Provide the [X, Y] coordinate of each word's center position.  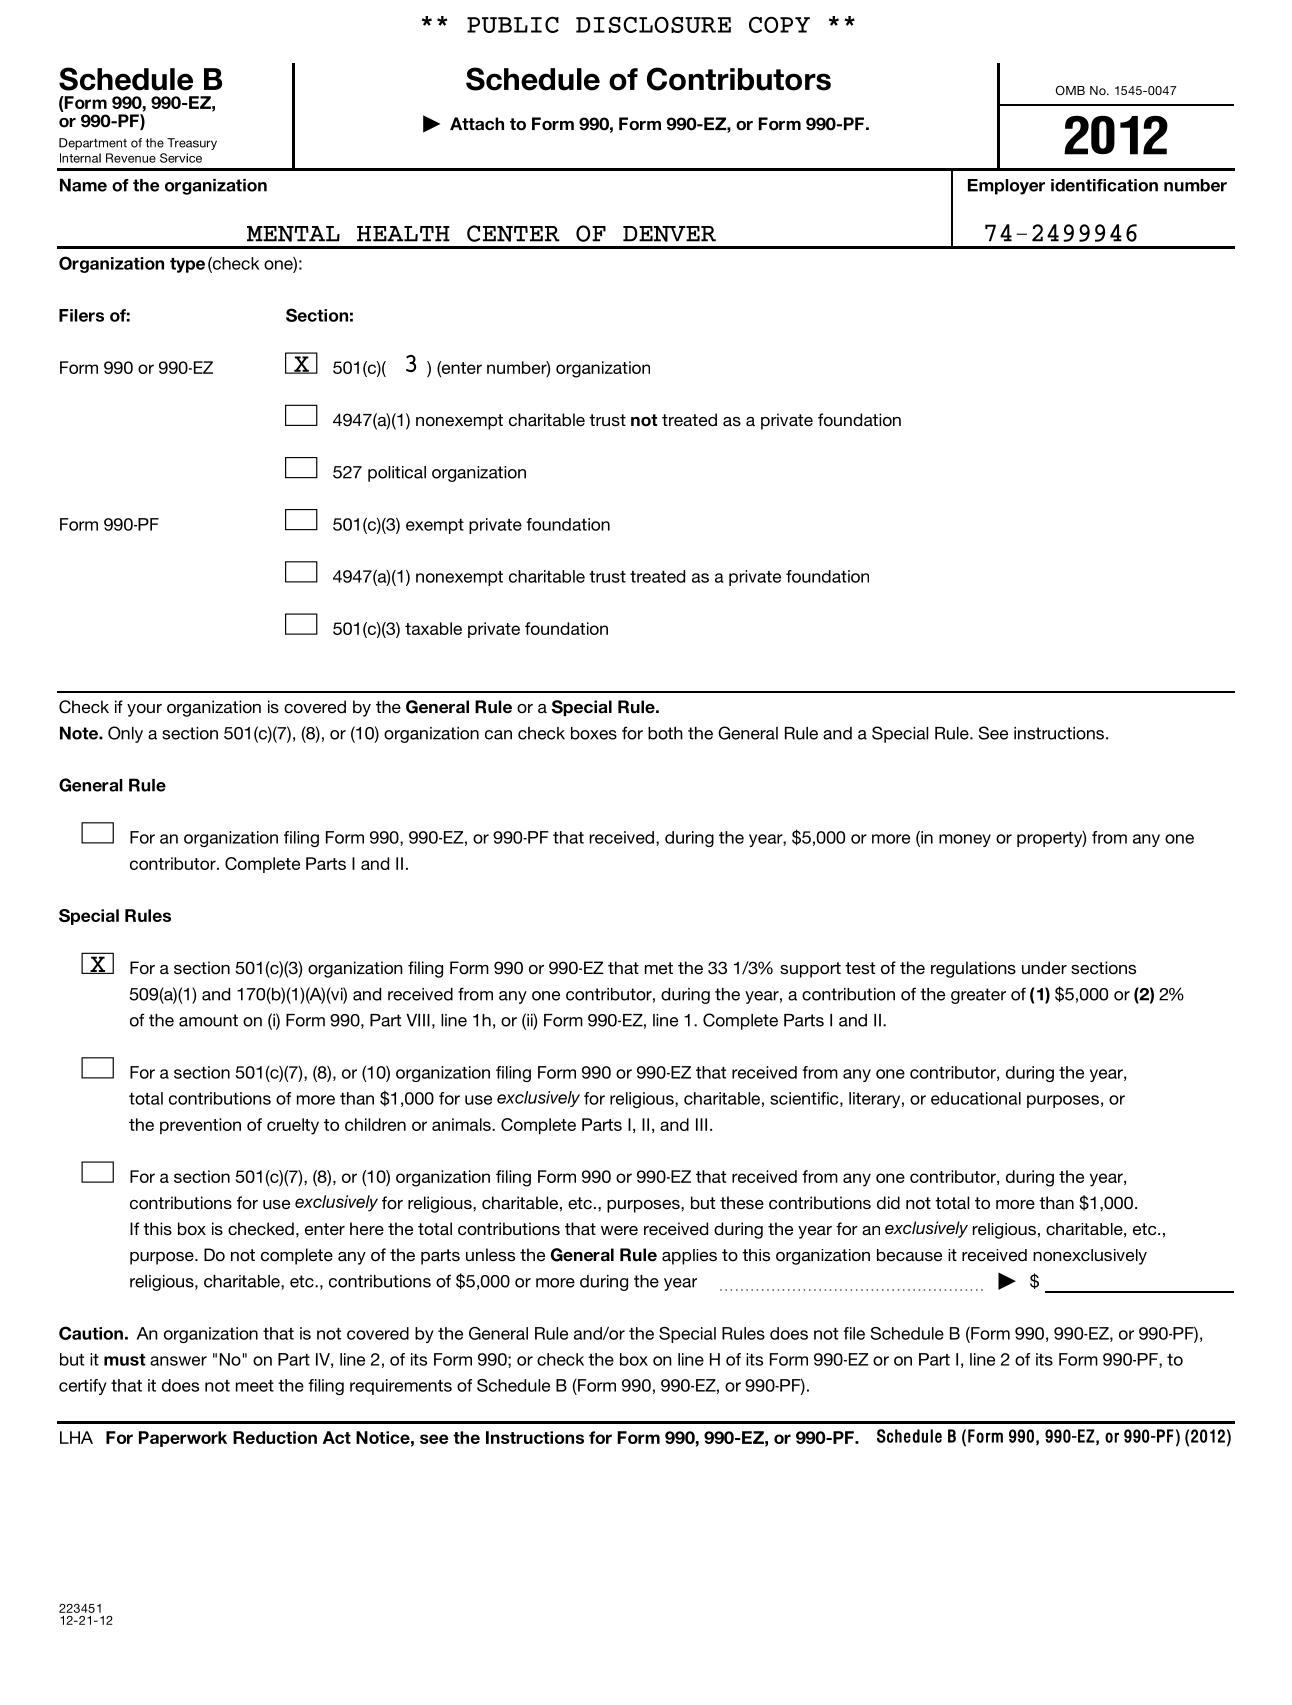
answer [178, 1361]
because [909, 1255]
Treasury [192, 144]
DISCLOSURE [653, 24]
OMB [1070, 90]
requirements [401, 1387]
